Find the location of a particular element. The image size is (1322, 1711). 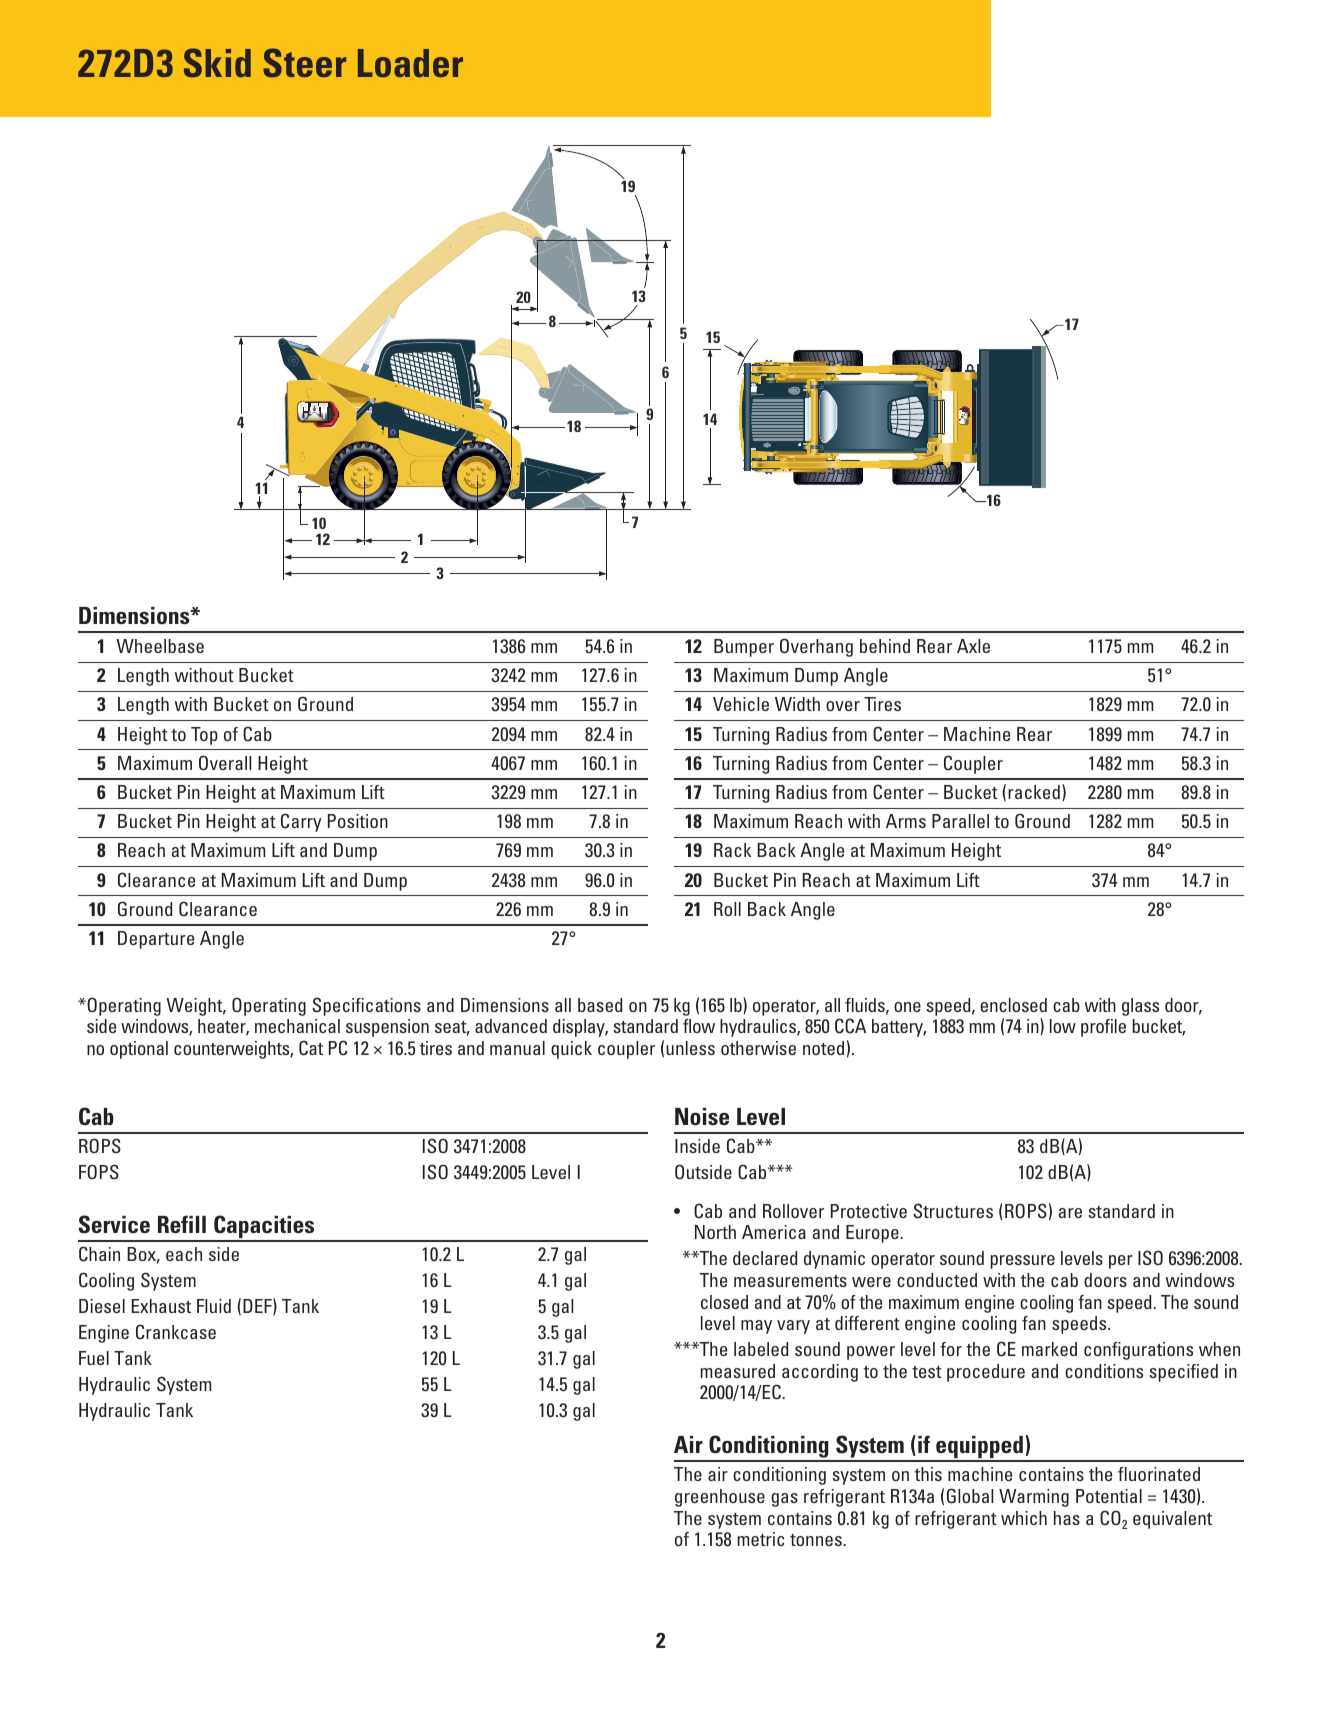

Loader is located at coordinates (410, 63).
